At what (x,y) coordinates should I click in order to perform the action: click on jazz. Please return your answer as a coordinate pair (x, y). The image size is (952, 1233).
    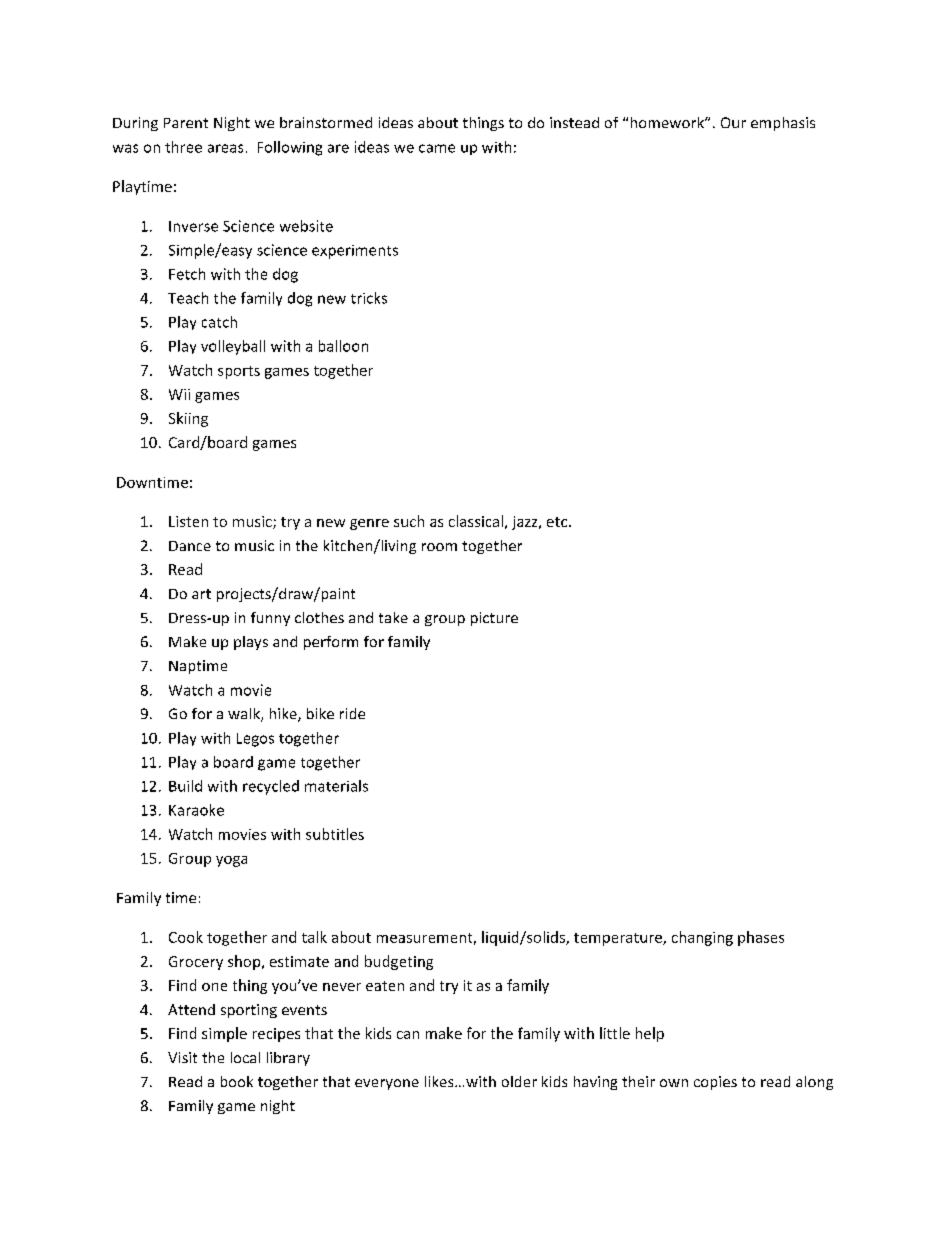
    Looking at the image, I should click on (526, 523).
